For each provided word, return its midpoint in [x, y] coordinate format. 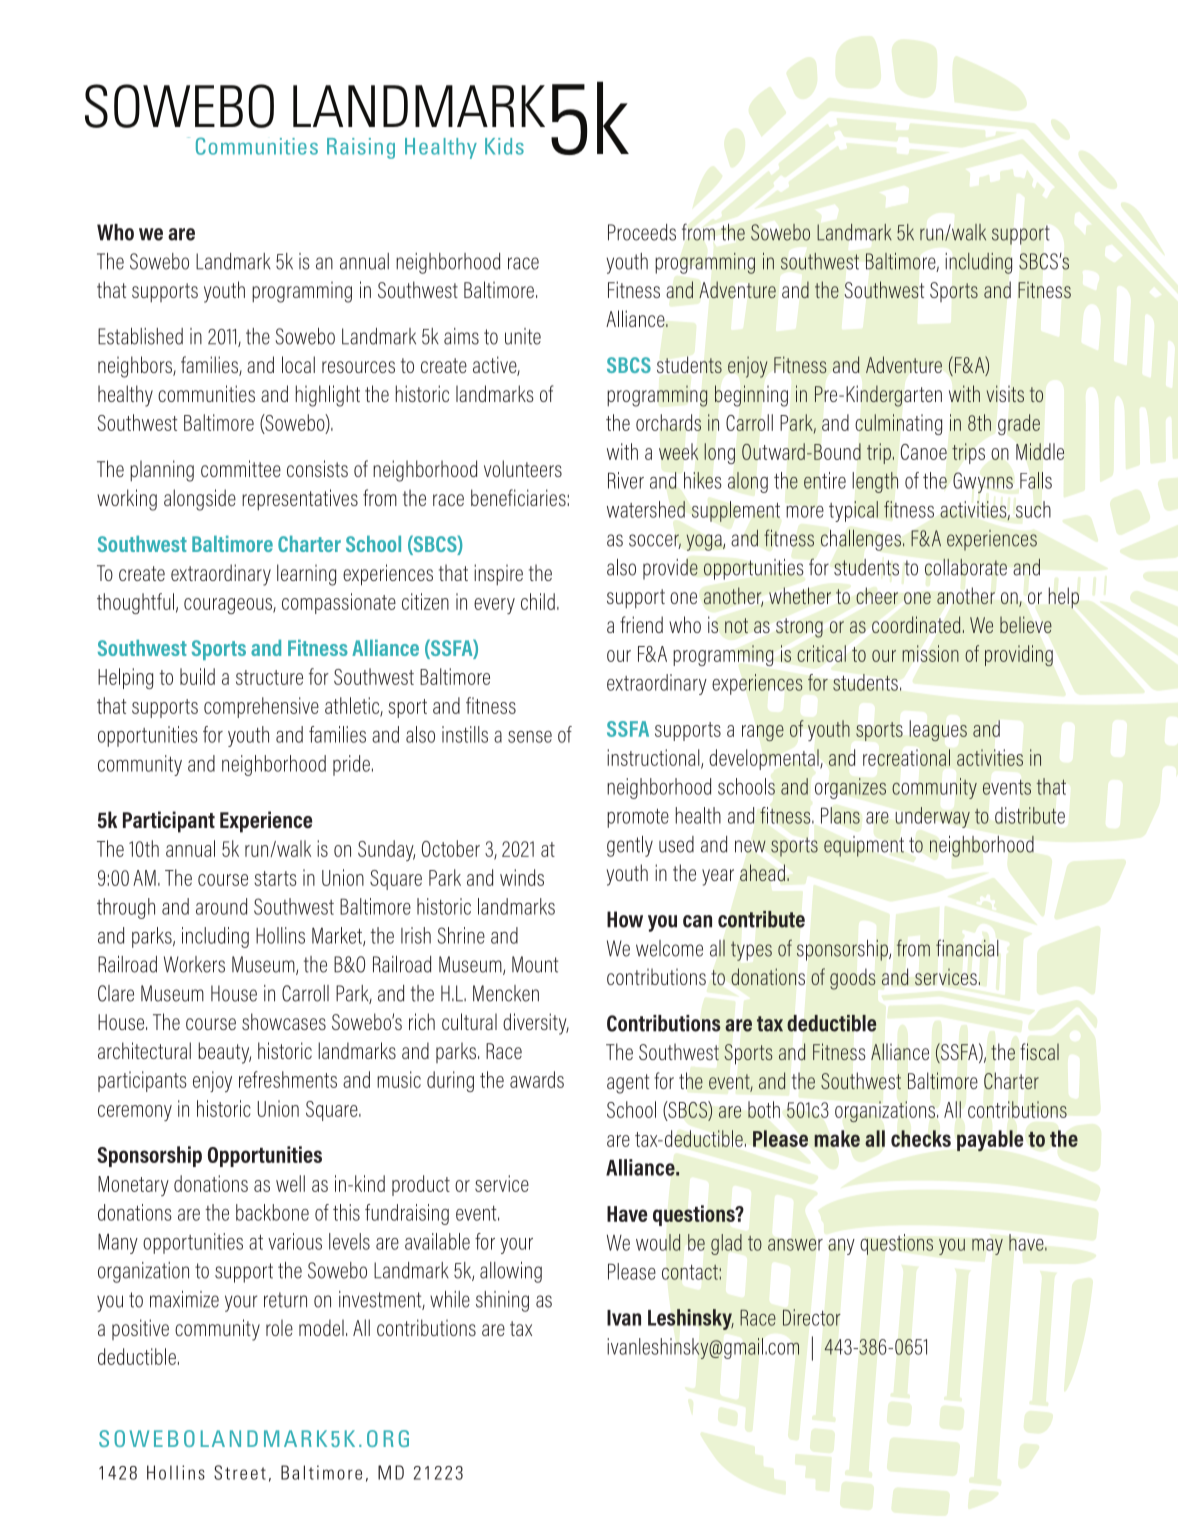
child [538, 601]
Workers [194, 964]
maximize [184, 1299]
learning [306, 575]
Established [140, 336]
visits [1005, 393]
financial [967, 948]
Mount [535, 964]
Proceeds [642, 232]
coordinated [916, 624]
